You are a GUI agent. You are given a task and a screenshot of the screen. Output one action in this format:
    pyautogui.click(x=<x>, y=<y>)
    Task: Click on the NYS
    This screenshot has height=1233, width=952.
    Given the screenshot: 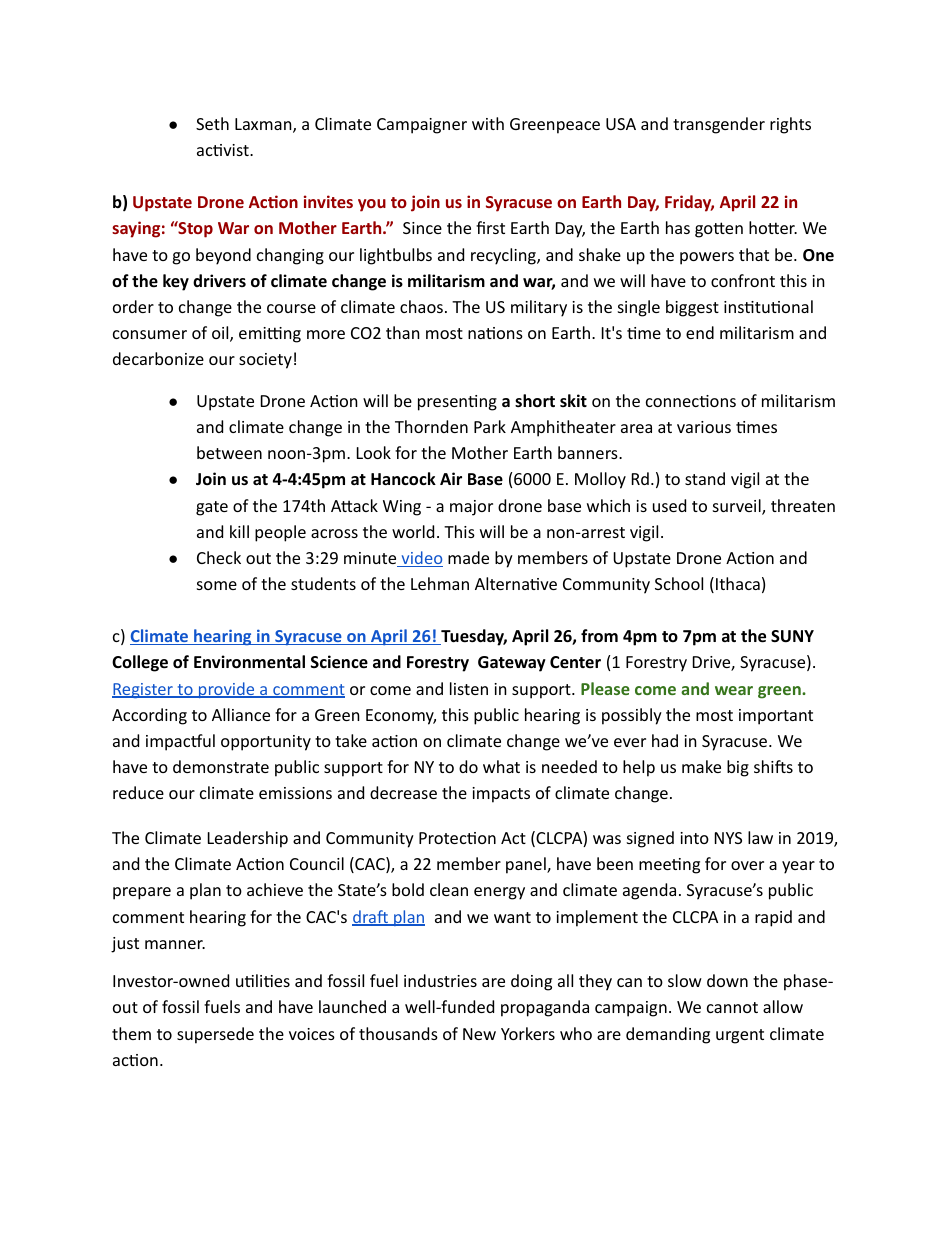 What is the action you would take?
    pyautogui.click(x=728, y=838)
